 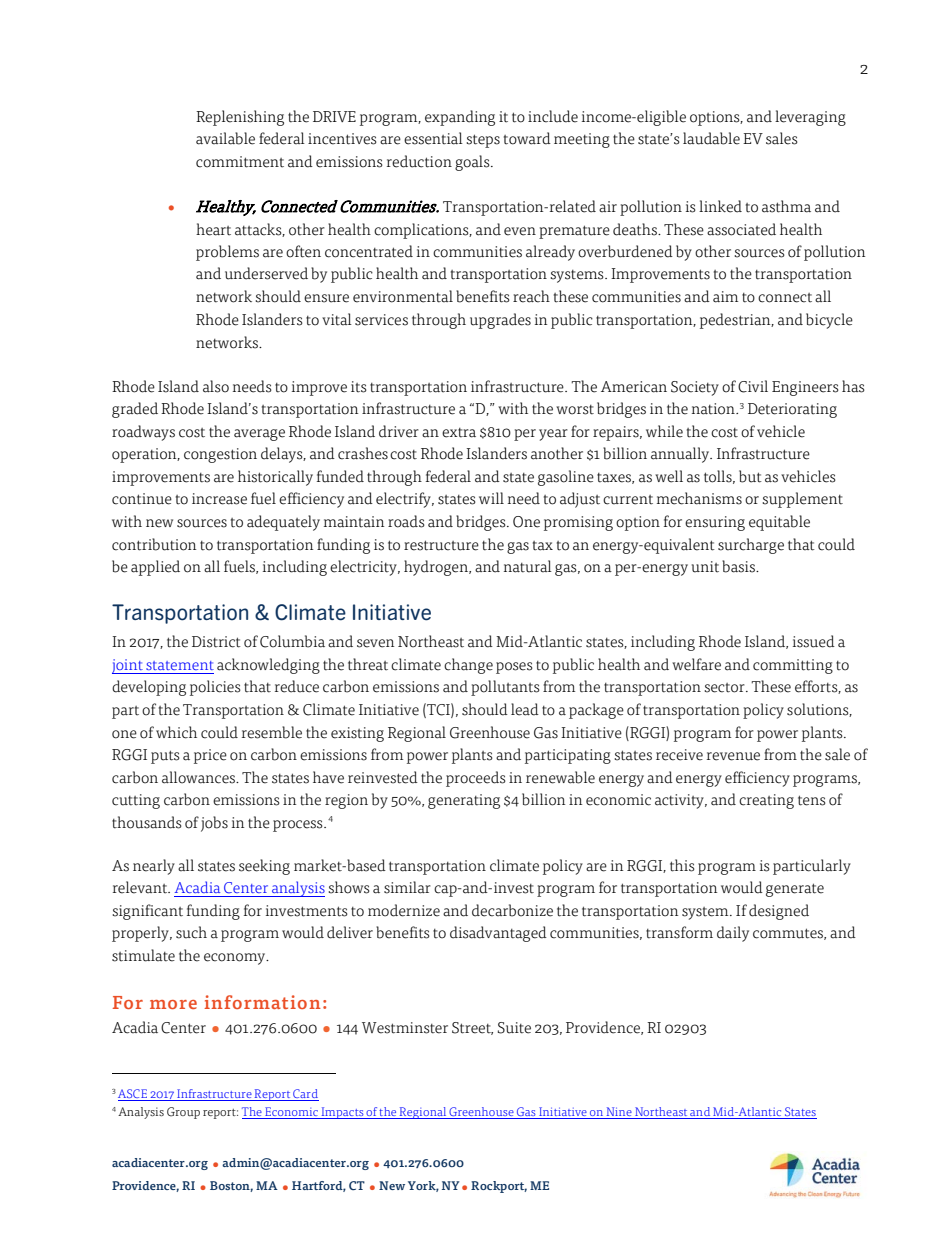 What do you see at coordinates (483, 141) in the image?
I see `steps` at bounding box center [483, 141].
